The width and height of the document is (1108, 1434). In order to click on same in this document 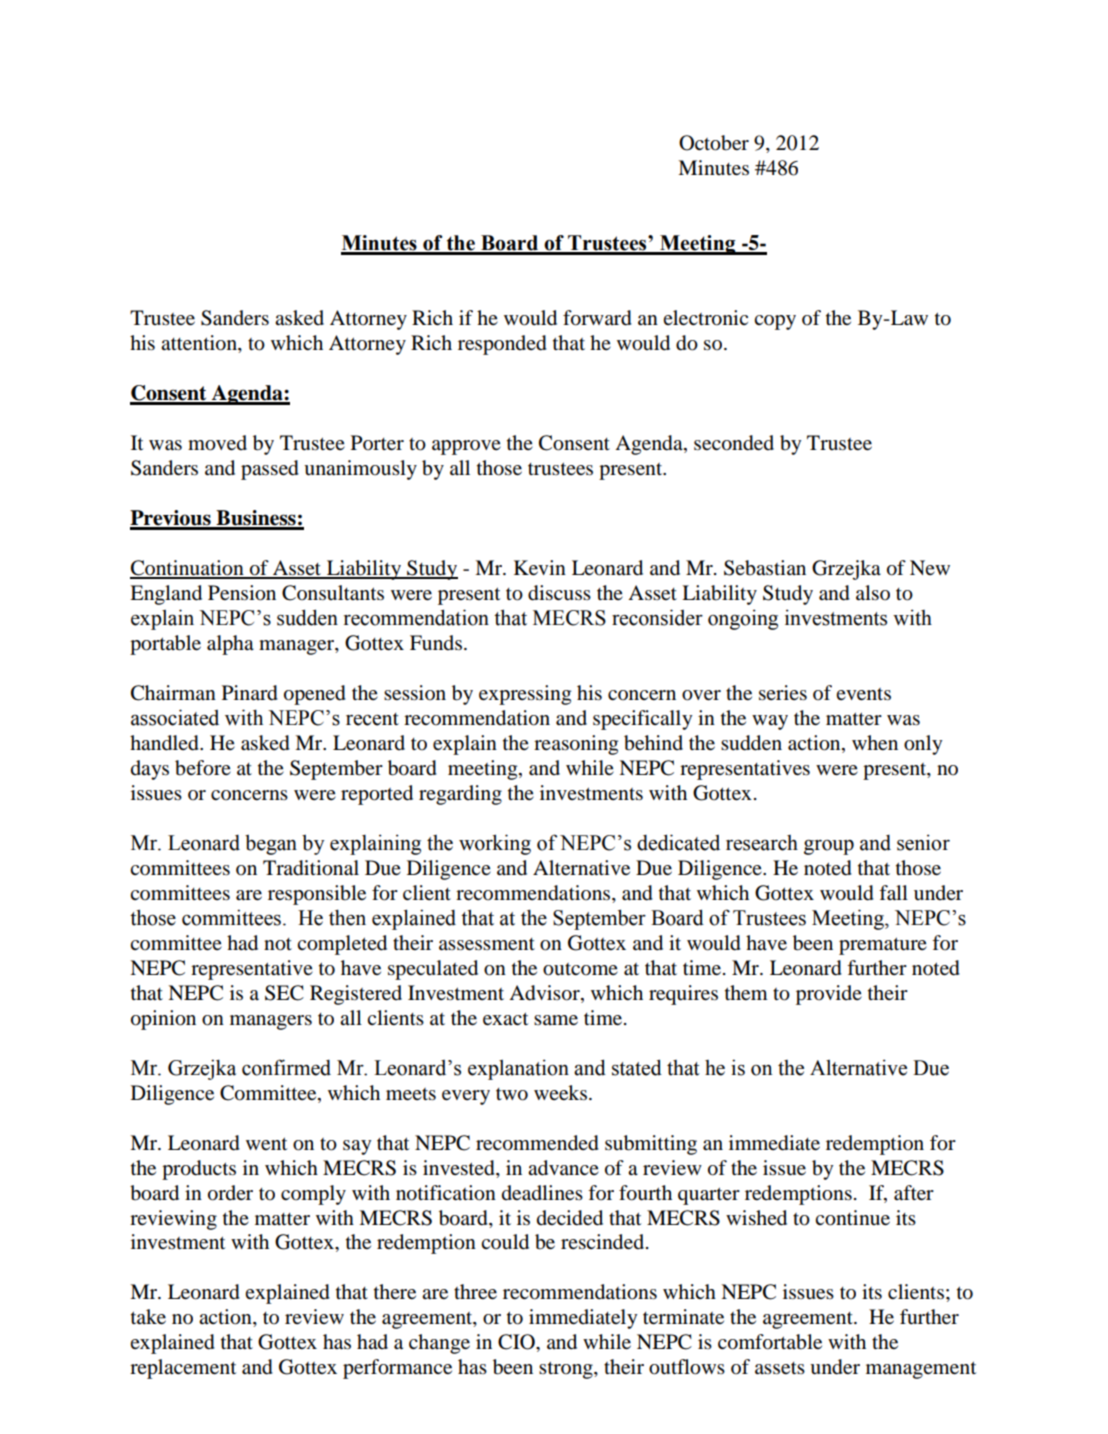, I will do `click(556, 1020)`.
